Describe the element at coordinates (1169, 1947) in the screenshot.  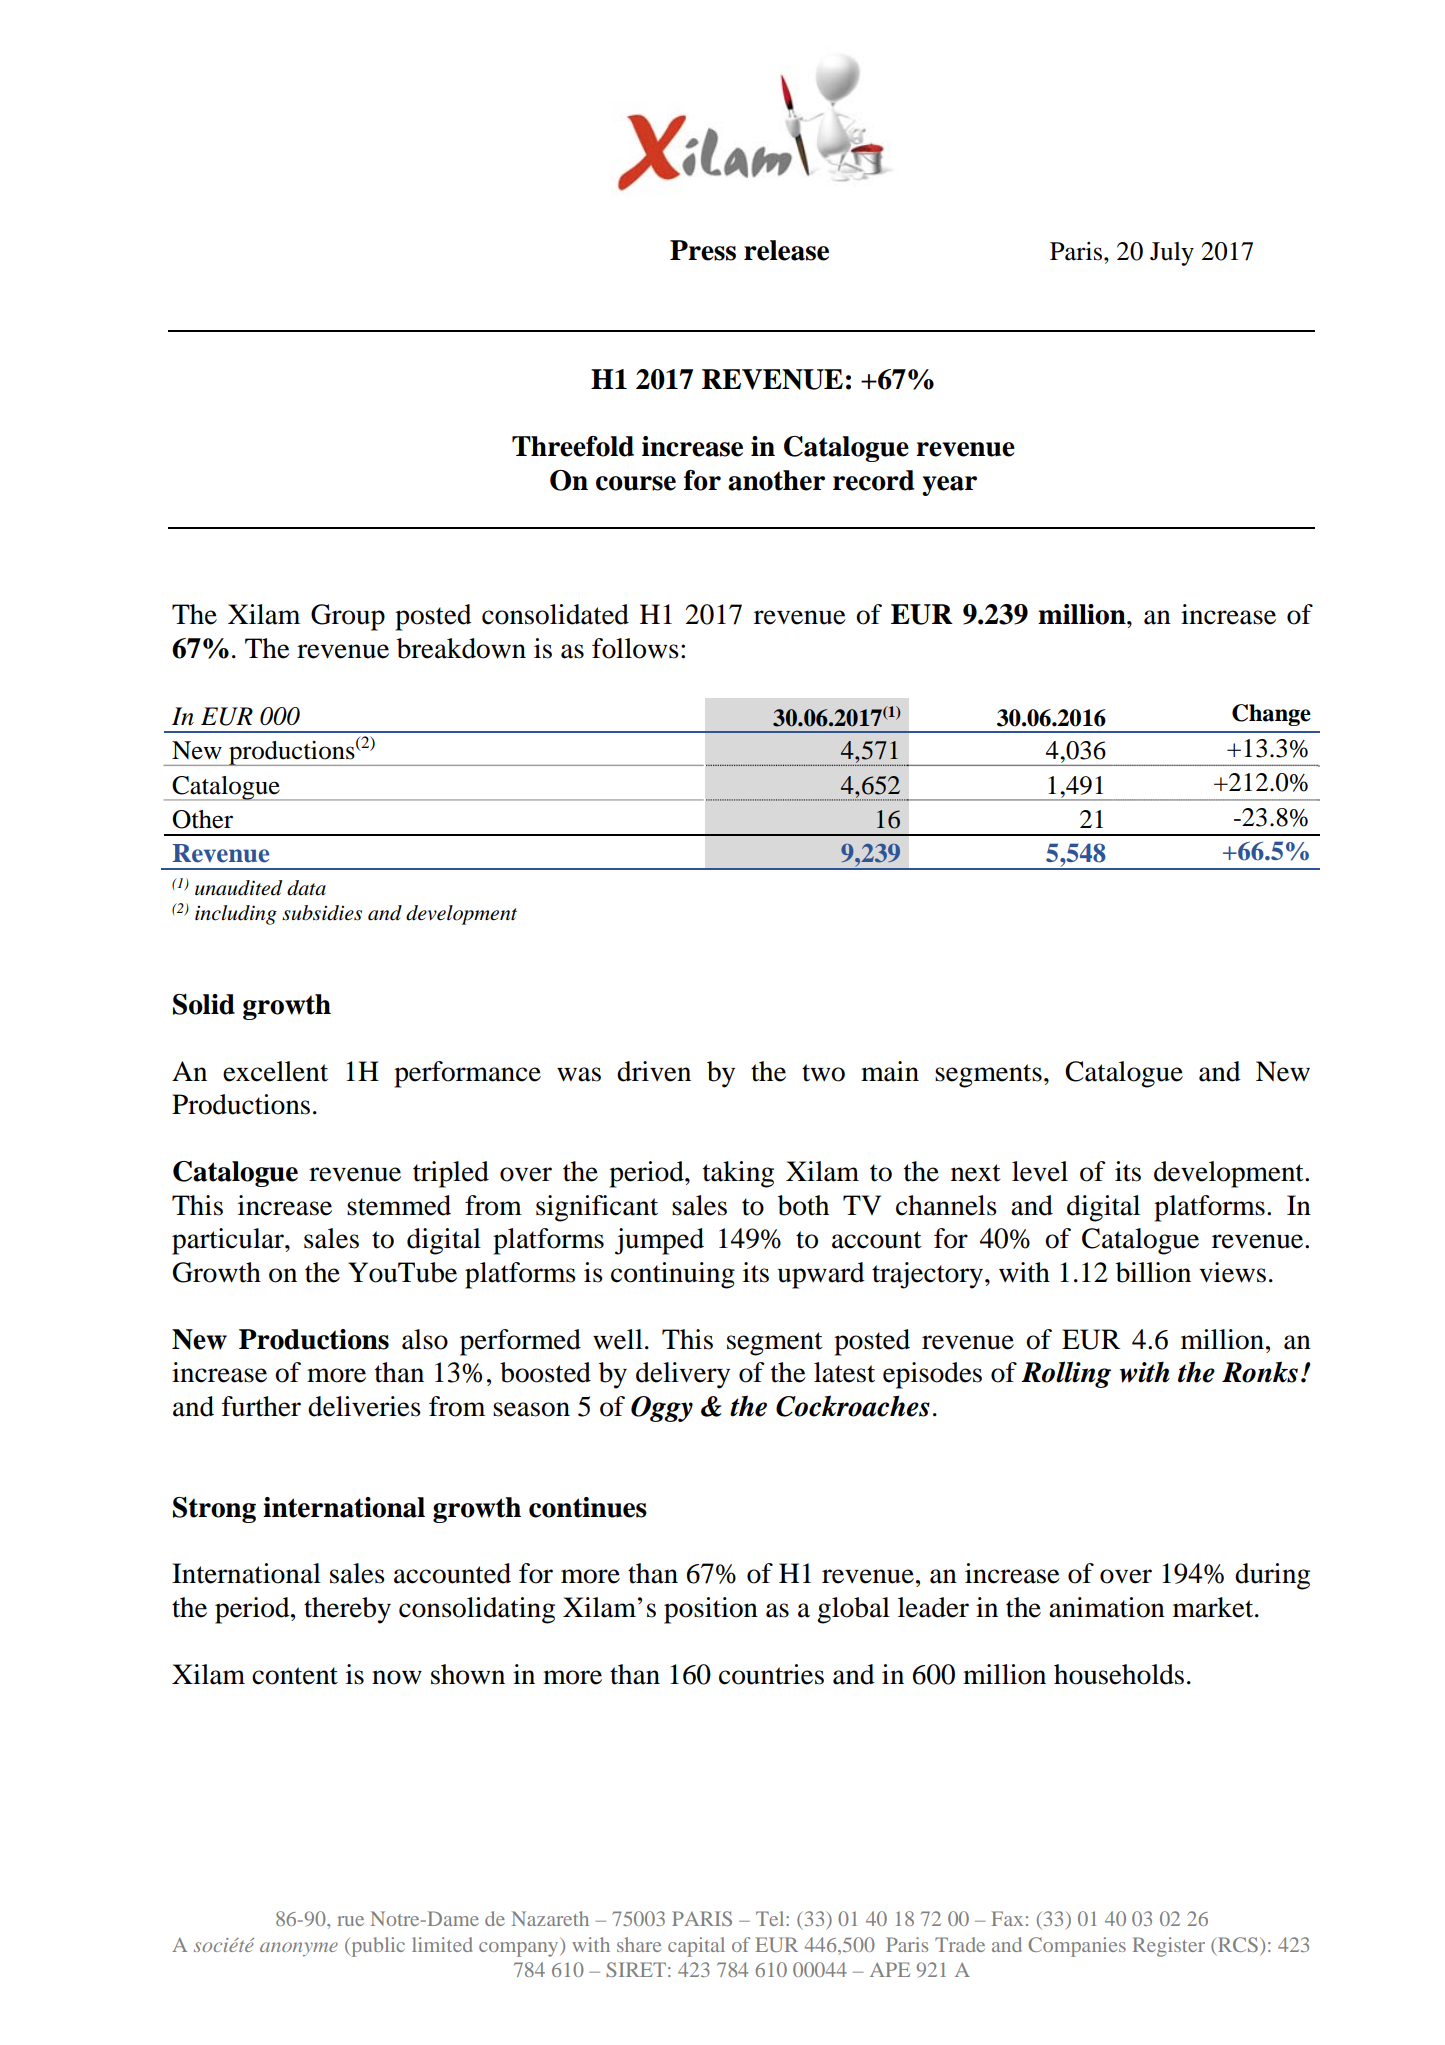
I see `Register` at that location.
